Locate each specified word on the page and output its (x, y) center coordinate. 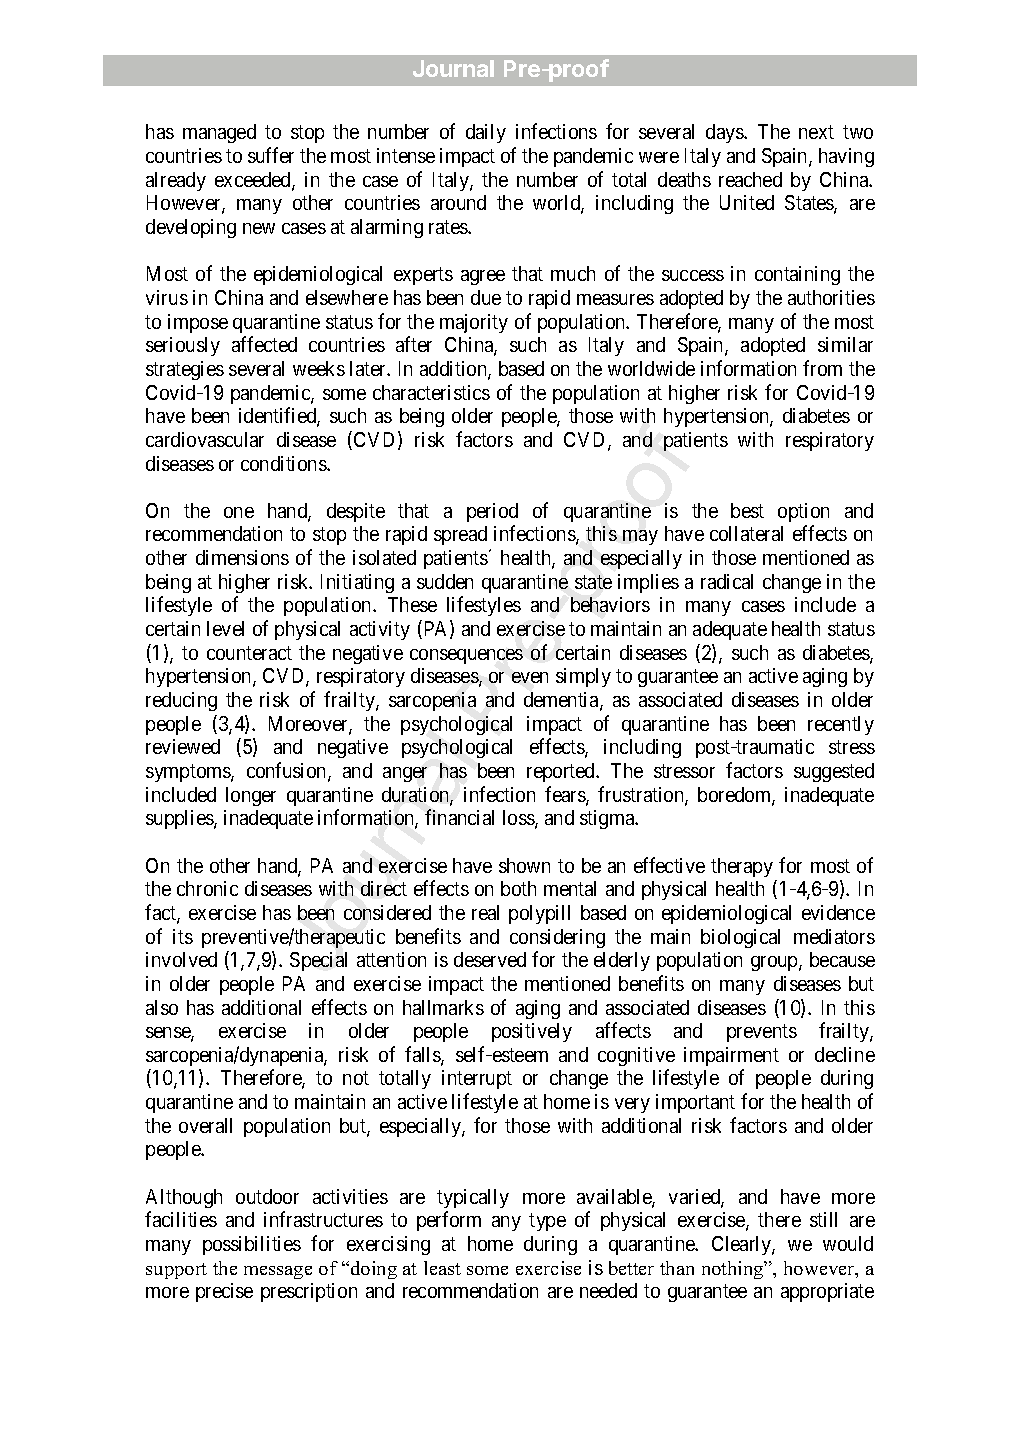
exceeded (254, 181)
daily (486, 133)
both (518, 888)
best (747, 510)
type (547, 1222)
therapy (742, 867)
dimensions (242, 557)
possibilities (252, 1245)
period (492, 512)
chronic (207, 888)
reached (750, 179)
